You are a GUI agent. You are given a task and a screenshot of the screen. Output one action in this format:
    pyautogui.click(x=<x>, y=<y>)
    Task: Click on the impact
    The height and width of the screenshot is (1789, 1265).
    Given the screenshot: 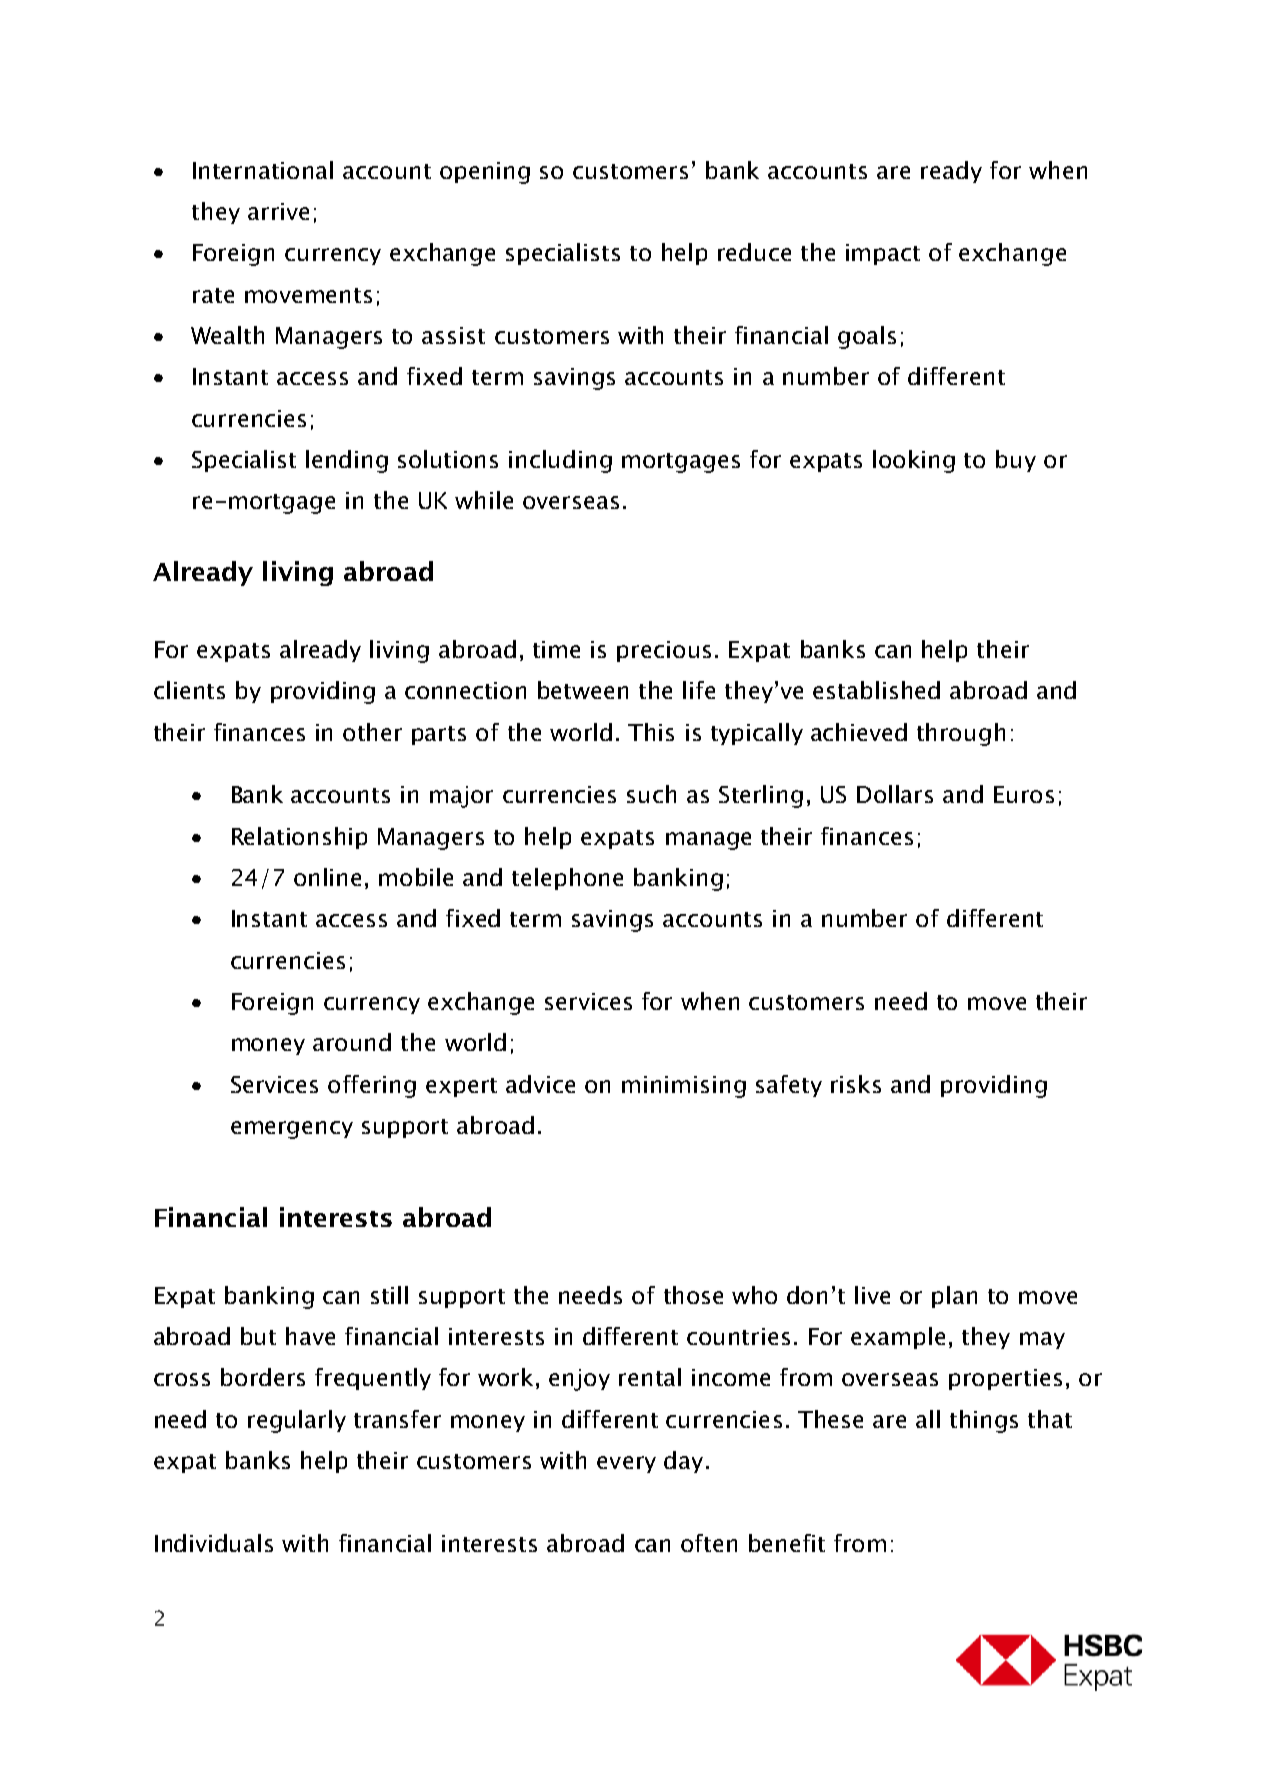 What is the action you would take?
    pyautogui.click(x=883, y=254)
